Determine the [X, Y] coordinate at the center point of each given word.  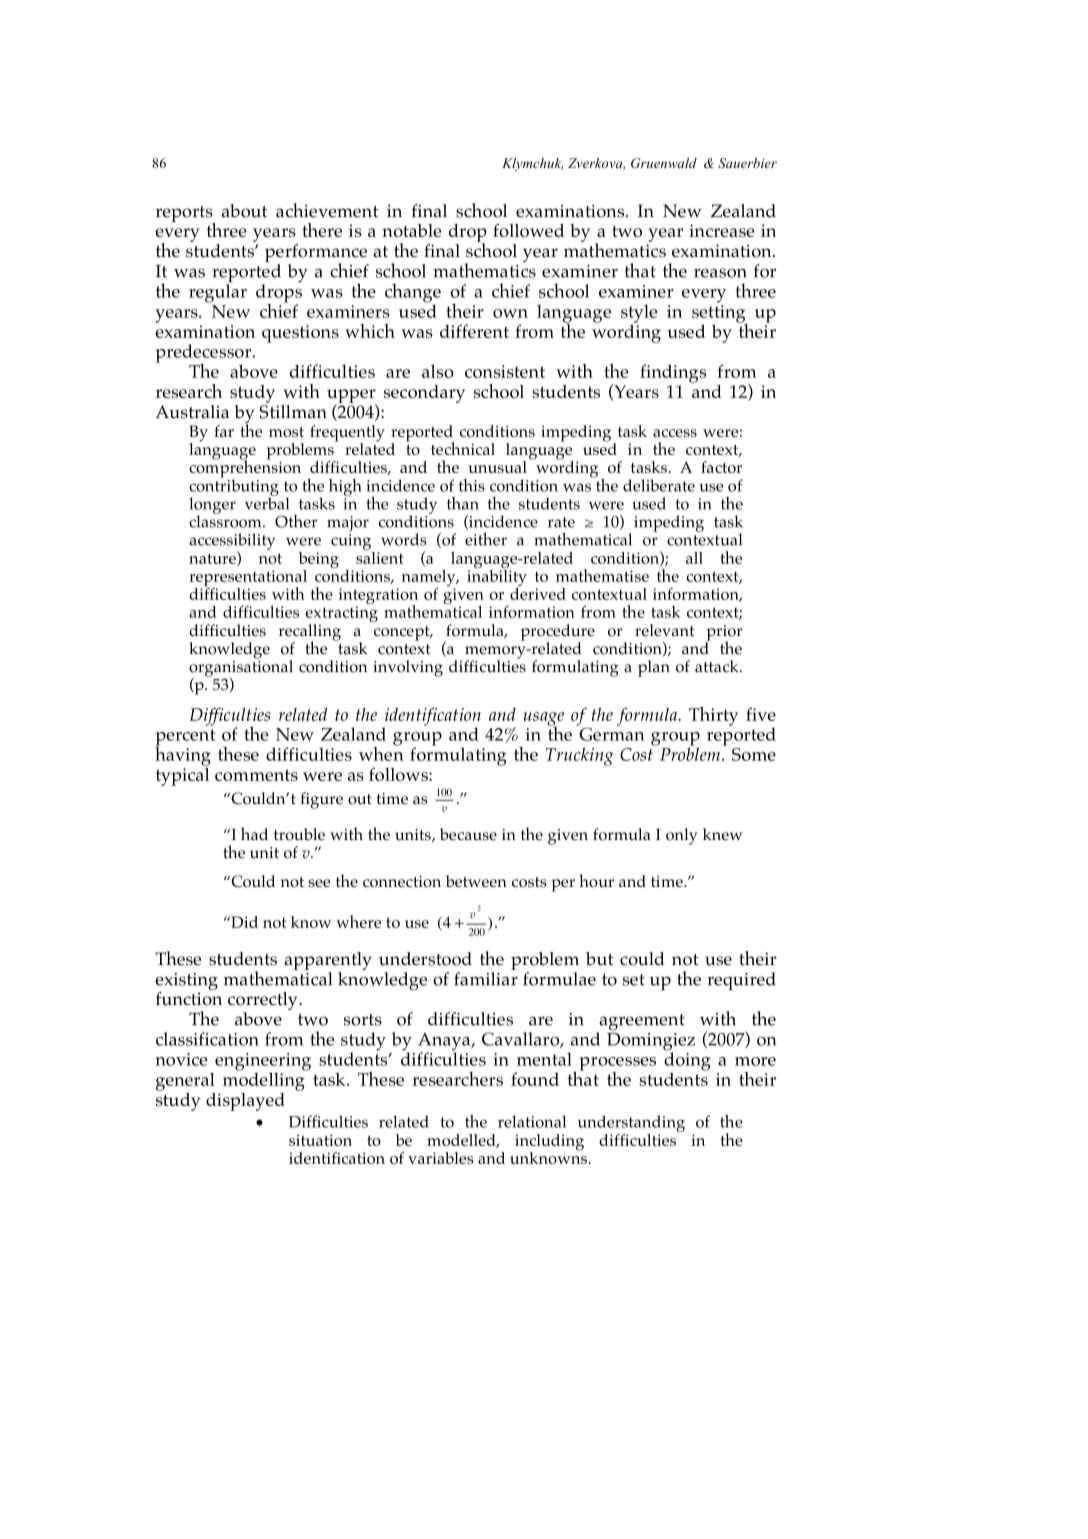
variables [441, 1158]
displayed [245, 1102]
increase [721, 230]
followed [528, 230]
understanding [631, 1123]
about [244, 211]
